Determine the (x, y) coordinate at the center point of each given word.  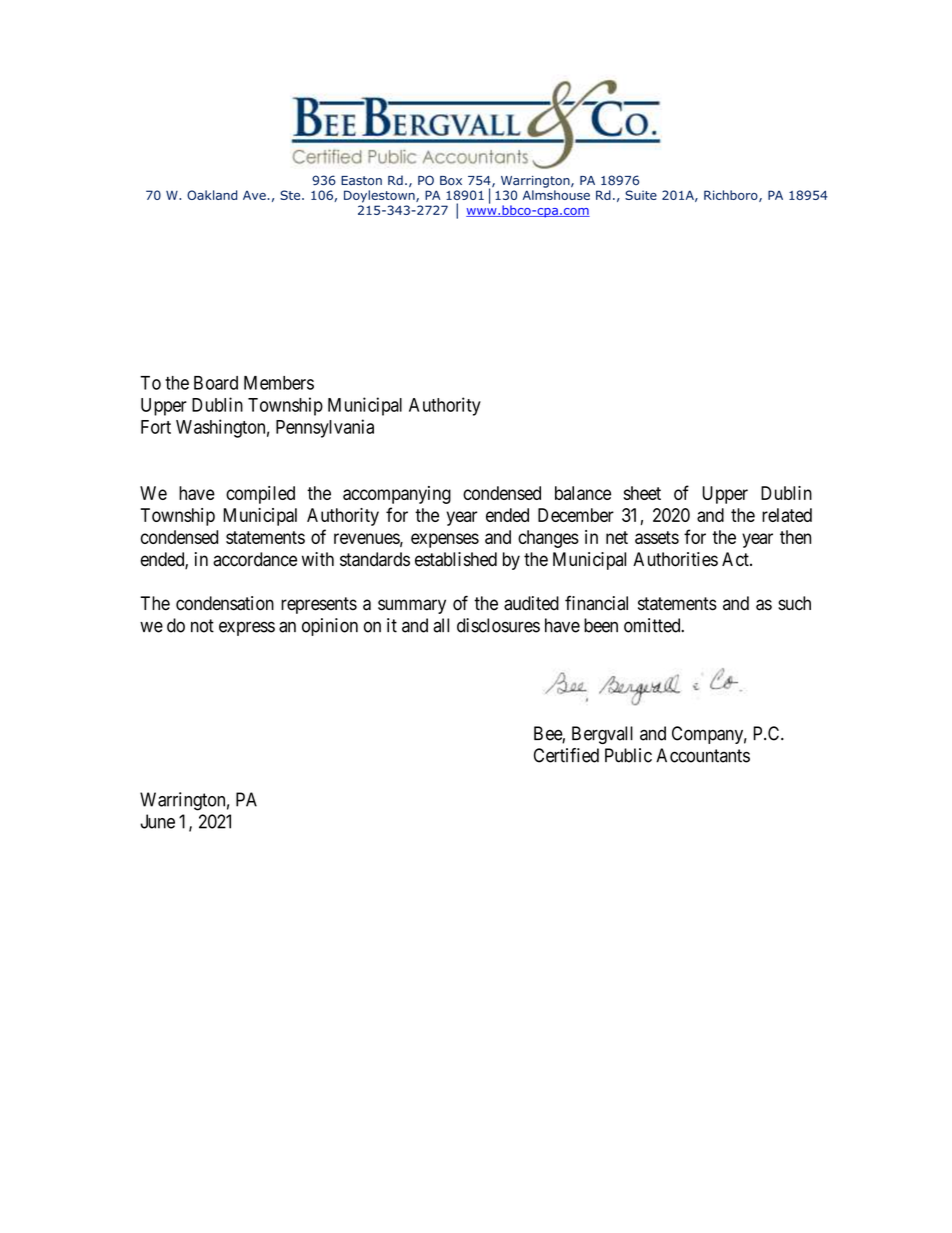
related (787, 515)
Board (216, 383)
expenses (445, 540)
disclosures (498, 625)
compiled (260, 495)
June (157, 821)
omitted (653, 625)
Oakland (212, 195)
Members (279, 383)
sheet (642, 493)
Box (451, 181)
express (247, 628)
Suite (641, 195)
